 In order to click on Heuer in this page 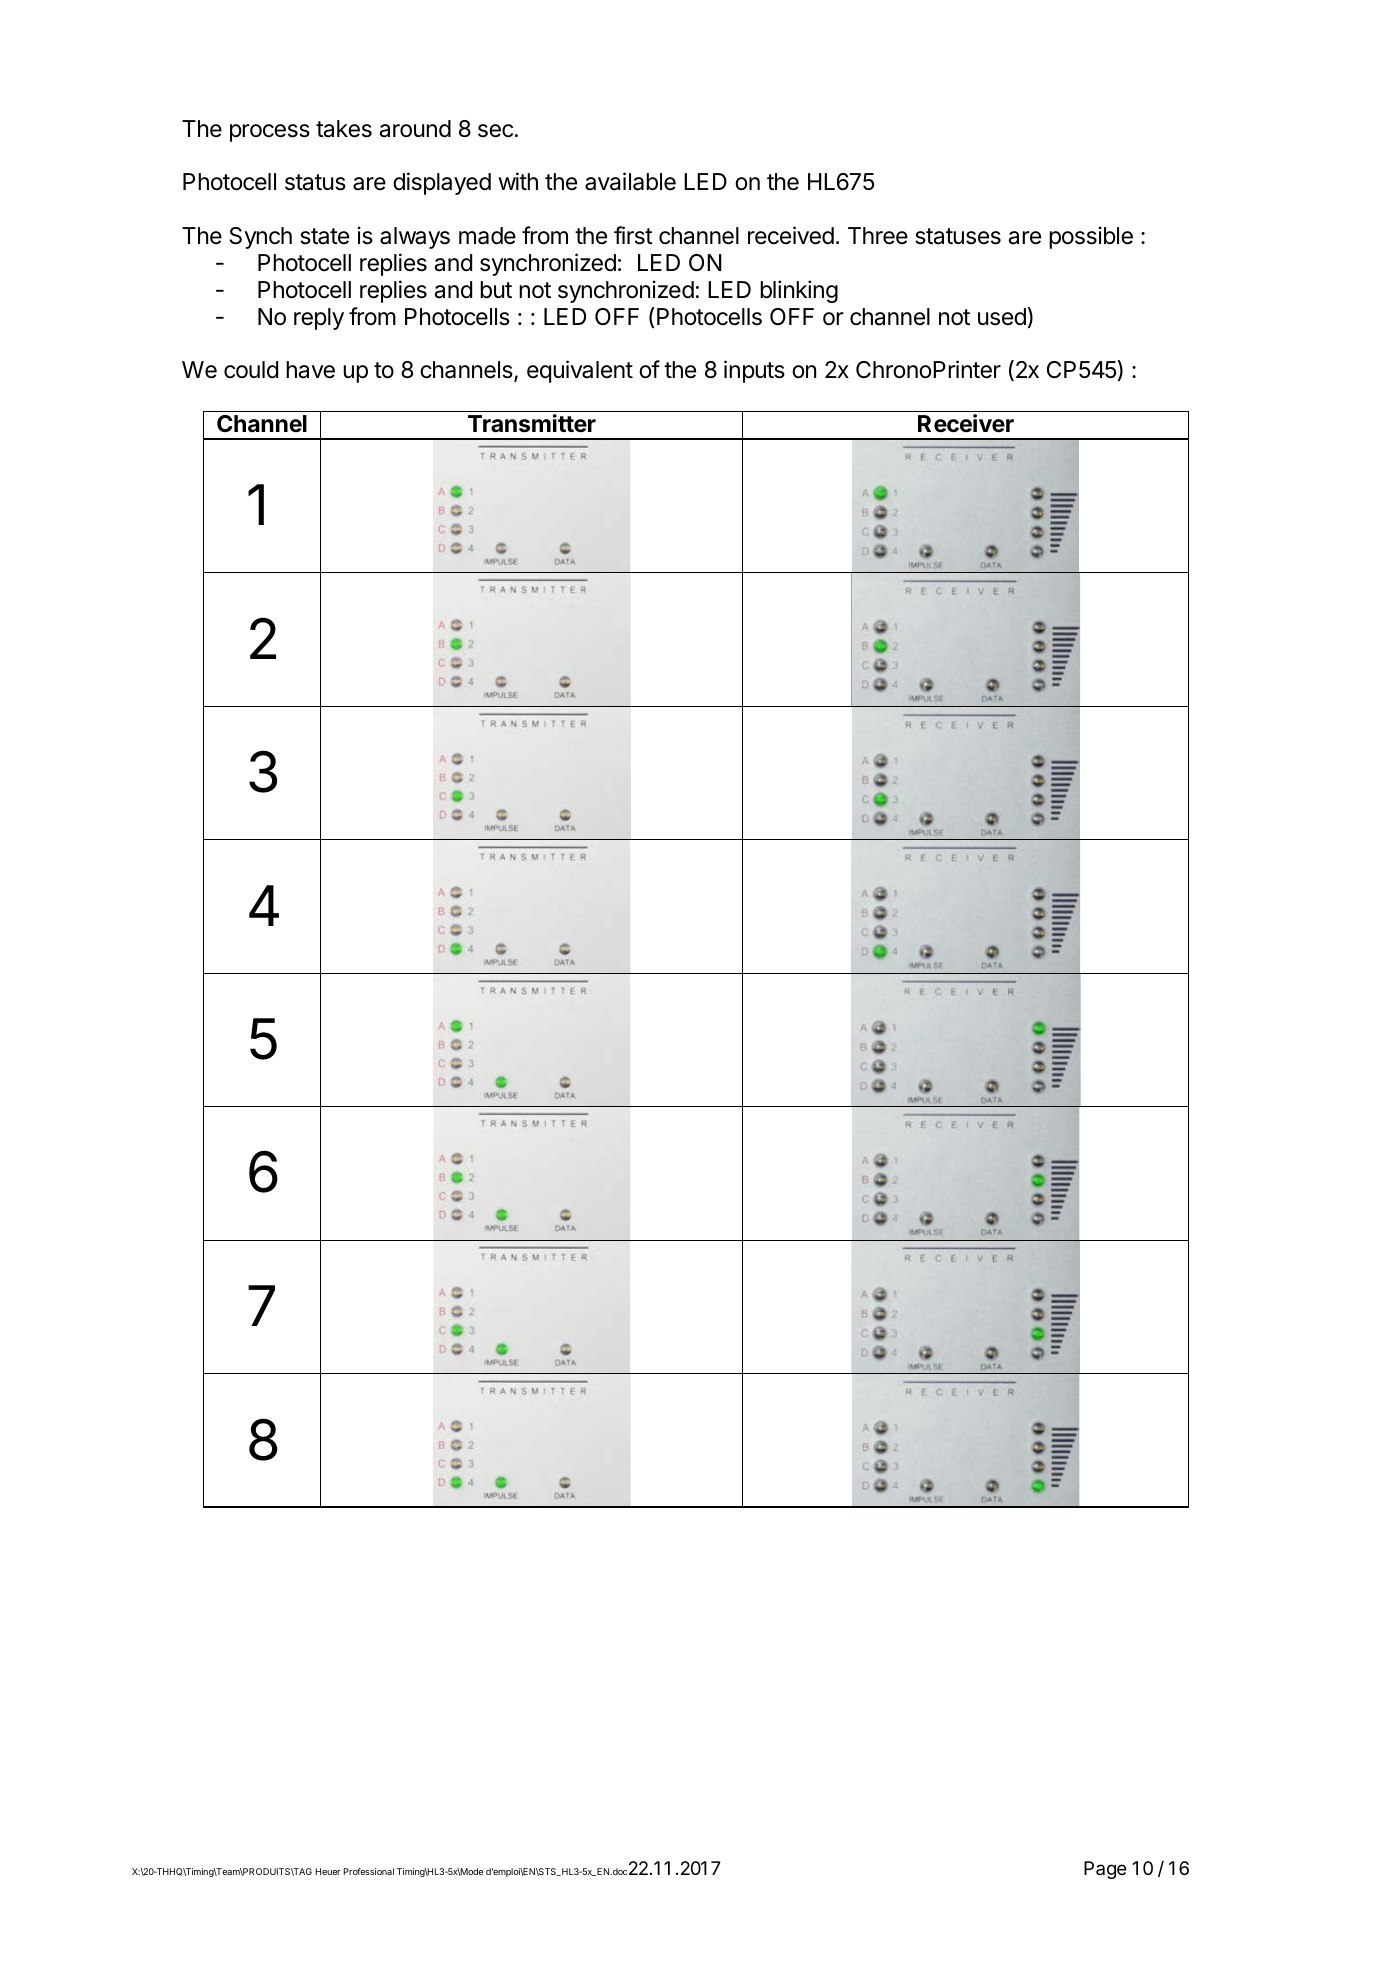, I will do `click(328, 1871)`.
